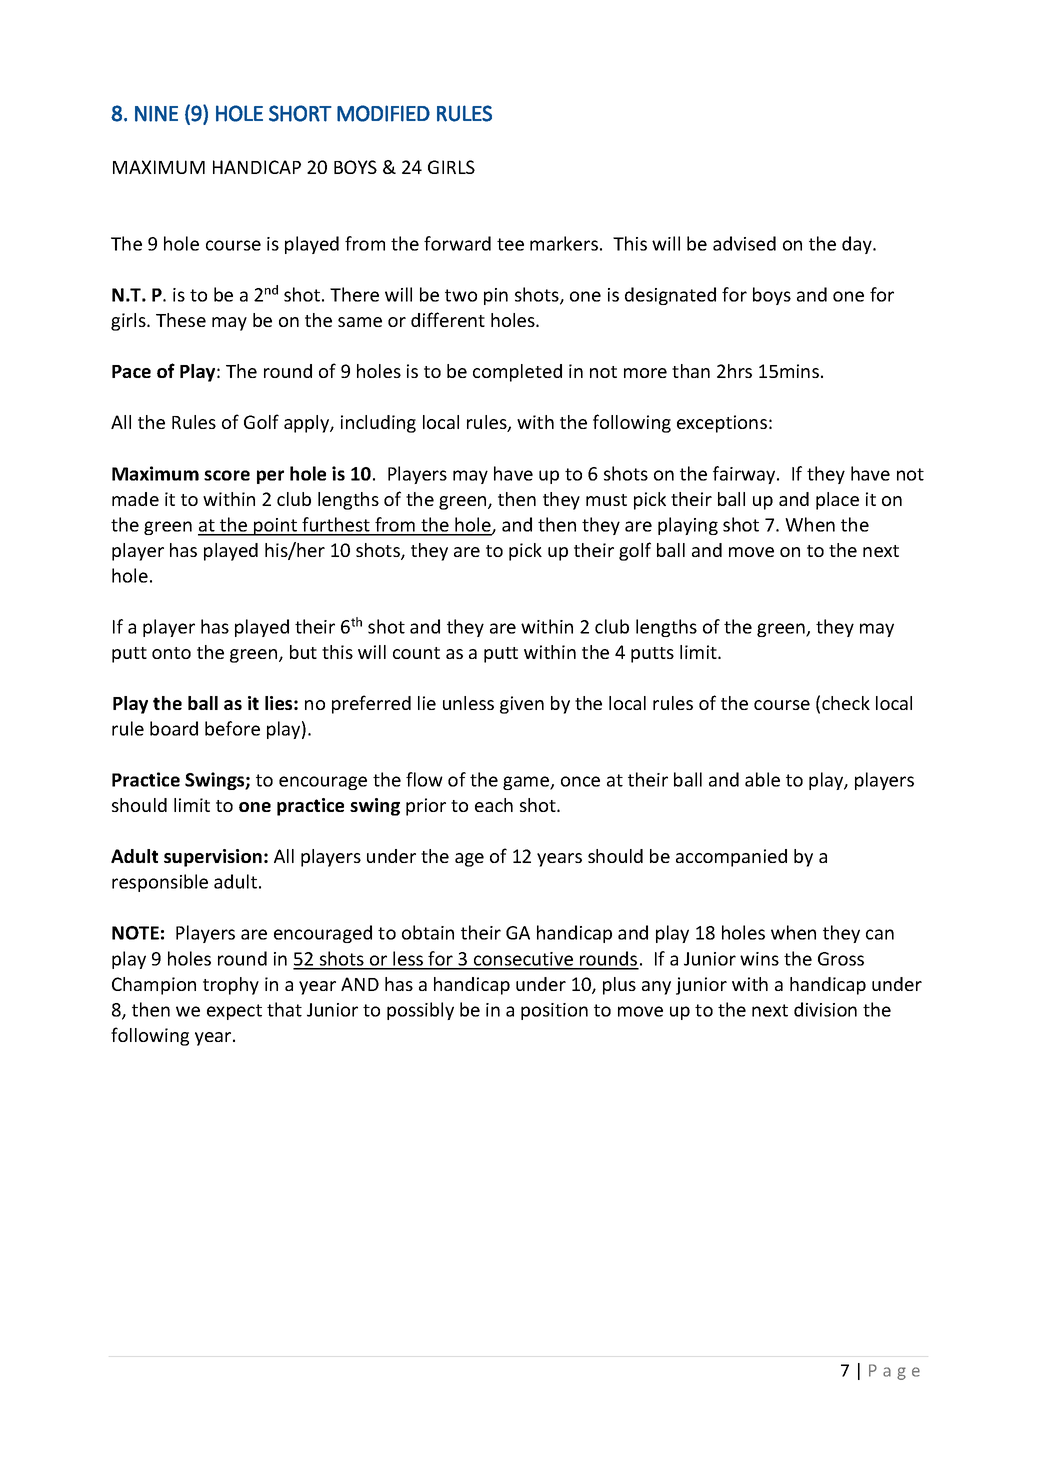 Image resolution: width=1037 pixels, height=1467 pixels. Describe the element at coordinates (156, 114) in the screenshot. I see `NINE` at that location.
